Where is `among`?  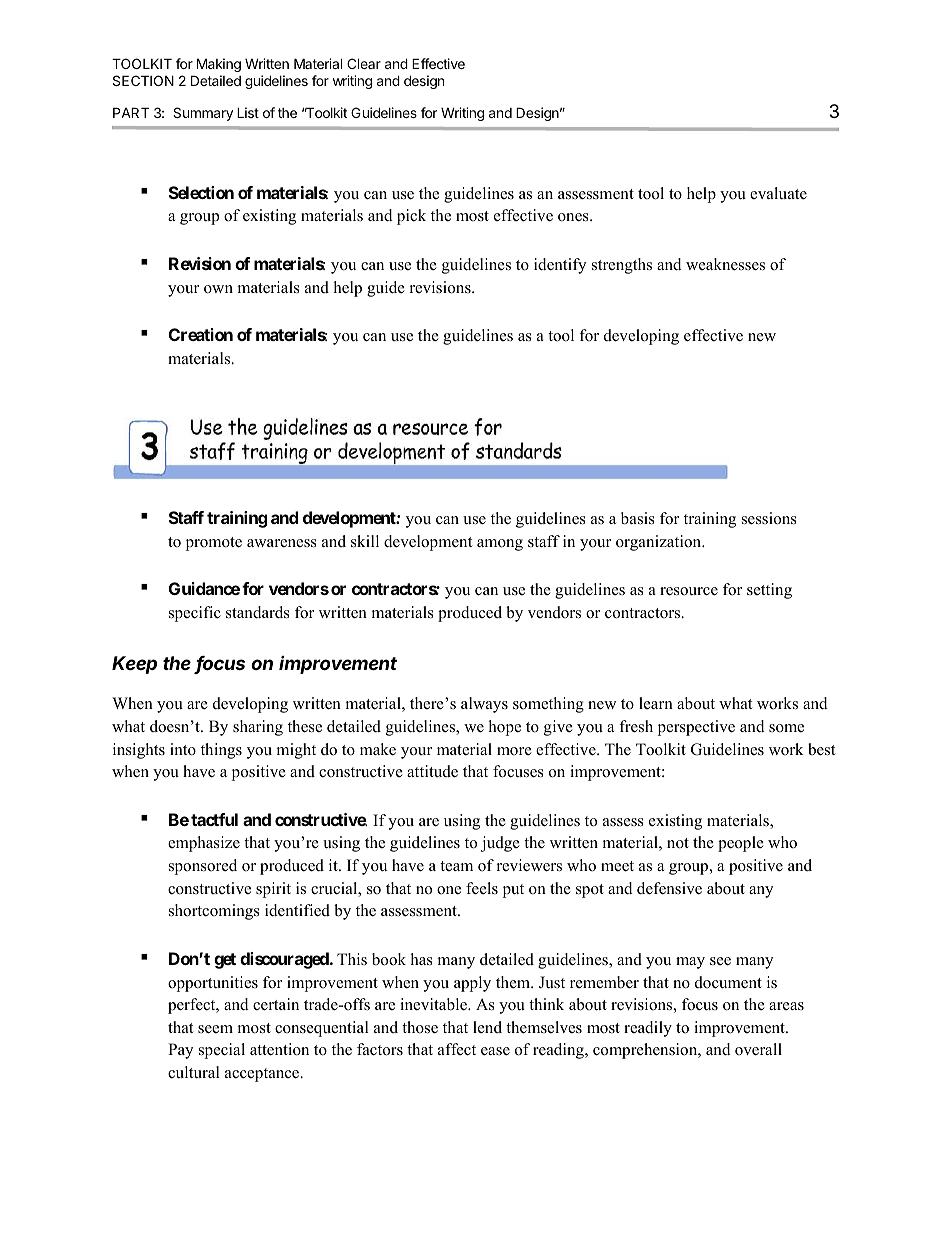
among is located at coordinates (500, 545).
